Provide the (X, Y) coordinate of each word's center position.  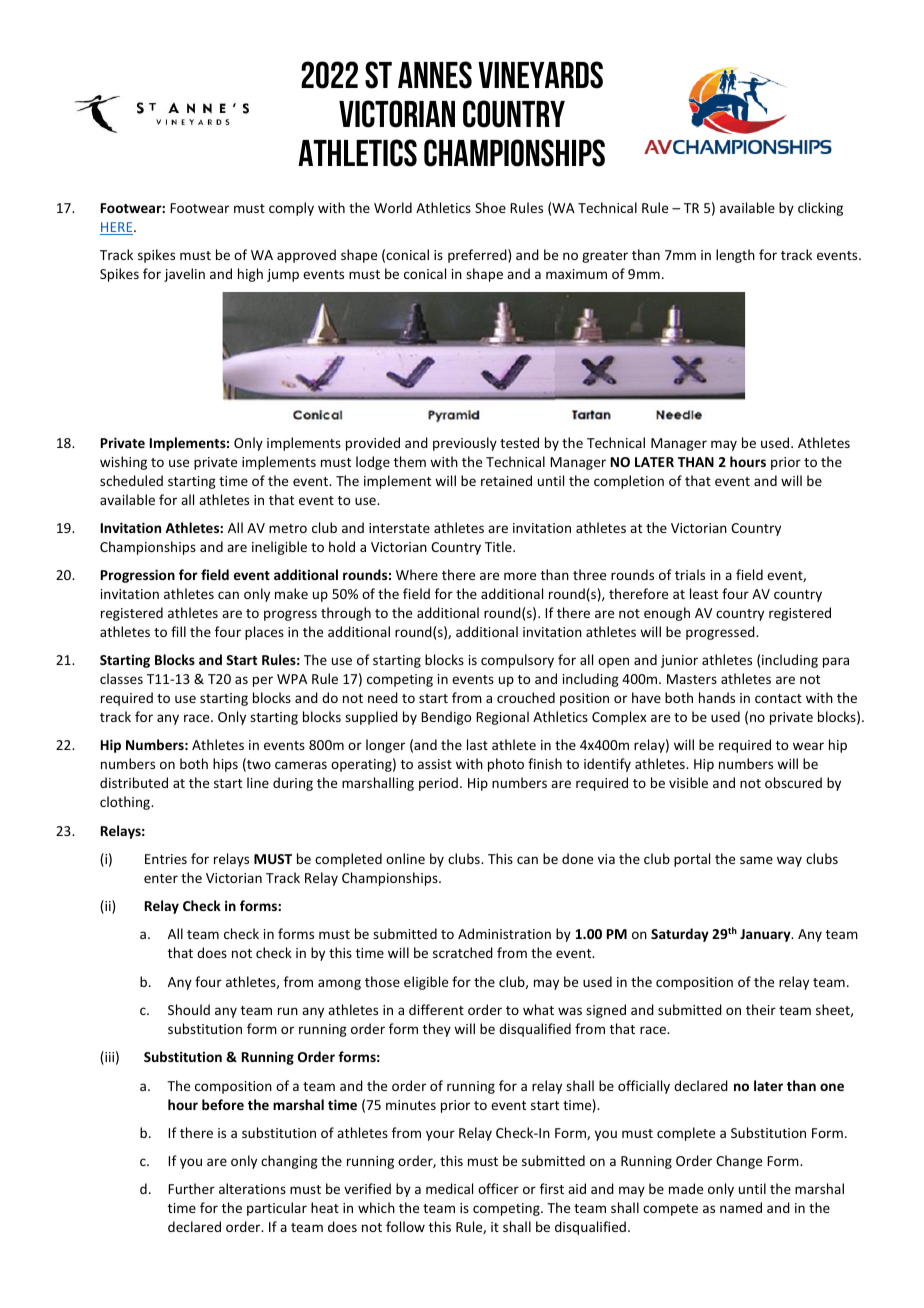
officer (498, 1188)
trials (690, 574)
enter (161, 878)
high (250, 275)
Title (499, 546)
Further (191, 1188)
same (756, 860)
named (741, 1207)
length (735, 256)
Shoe (490, 207)
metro (288, 528)
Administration (504, 933)
